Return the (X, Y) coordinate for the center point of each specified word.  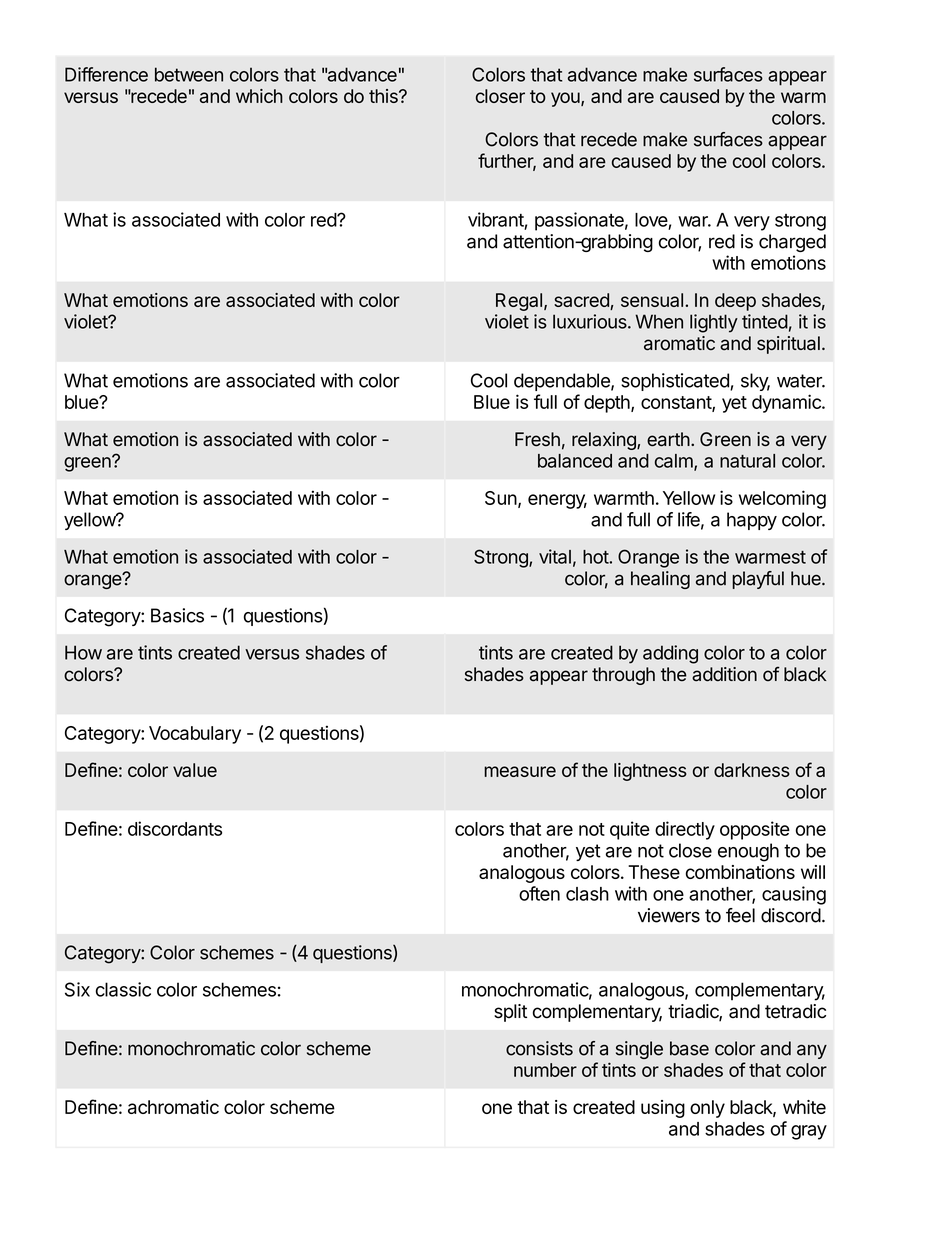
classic (123, 989)
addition (724, 674)
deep (735, 302)
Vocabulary (195, 735)
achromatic (173, 1107)
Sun (501, 498)
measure (520, 771)
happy (752, 521)
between (189, 74)
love (651, 220)
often (539, 893)
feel (740, 915)
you (566, 99)
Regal (519, 302)
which (259, 96)
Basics (177, 615)
